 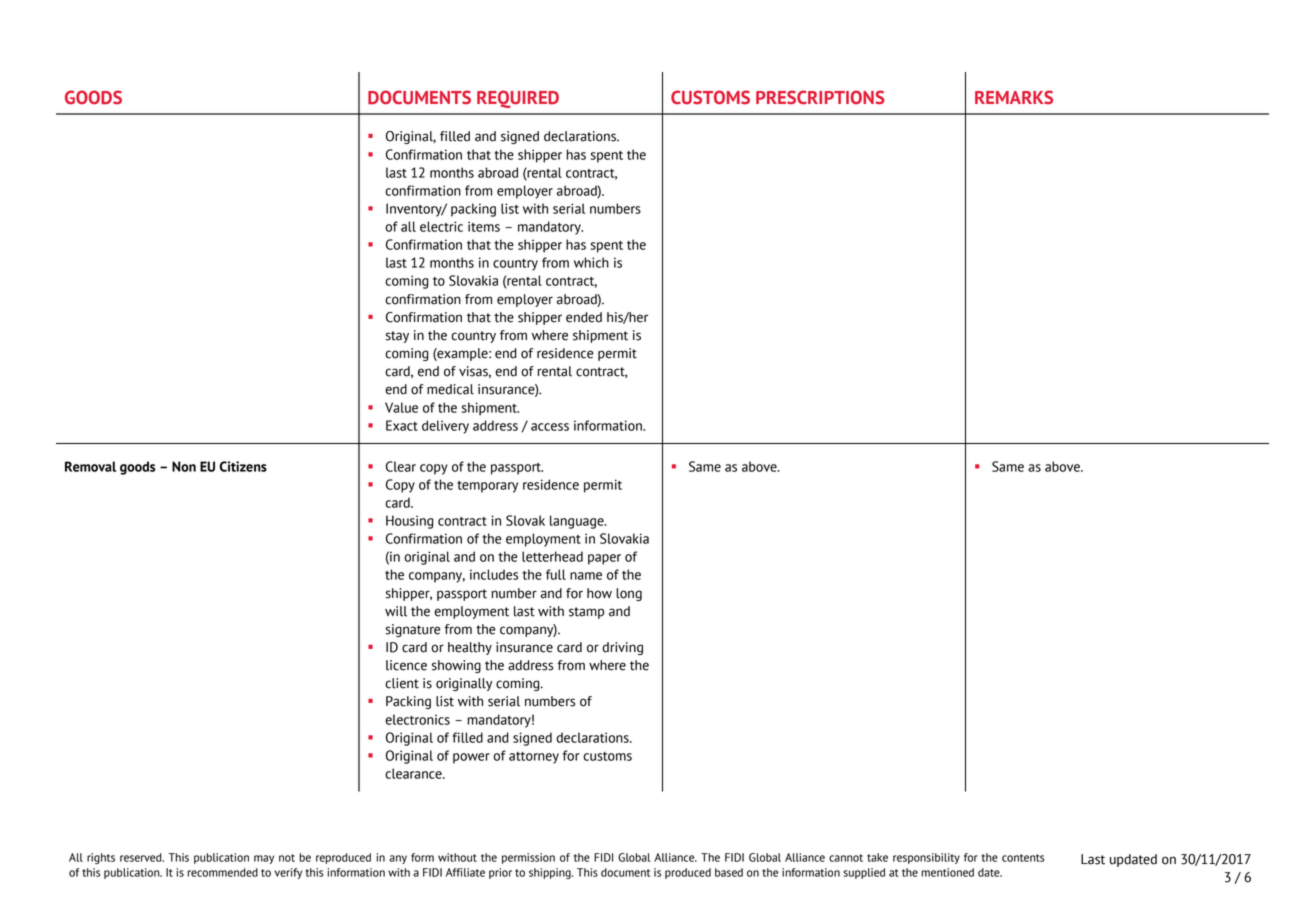 I want to click on stay, so click(x=397, y=337).
